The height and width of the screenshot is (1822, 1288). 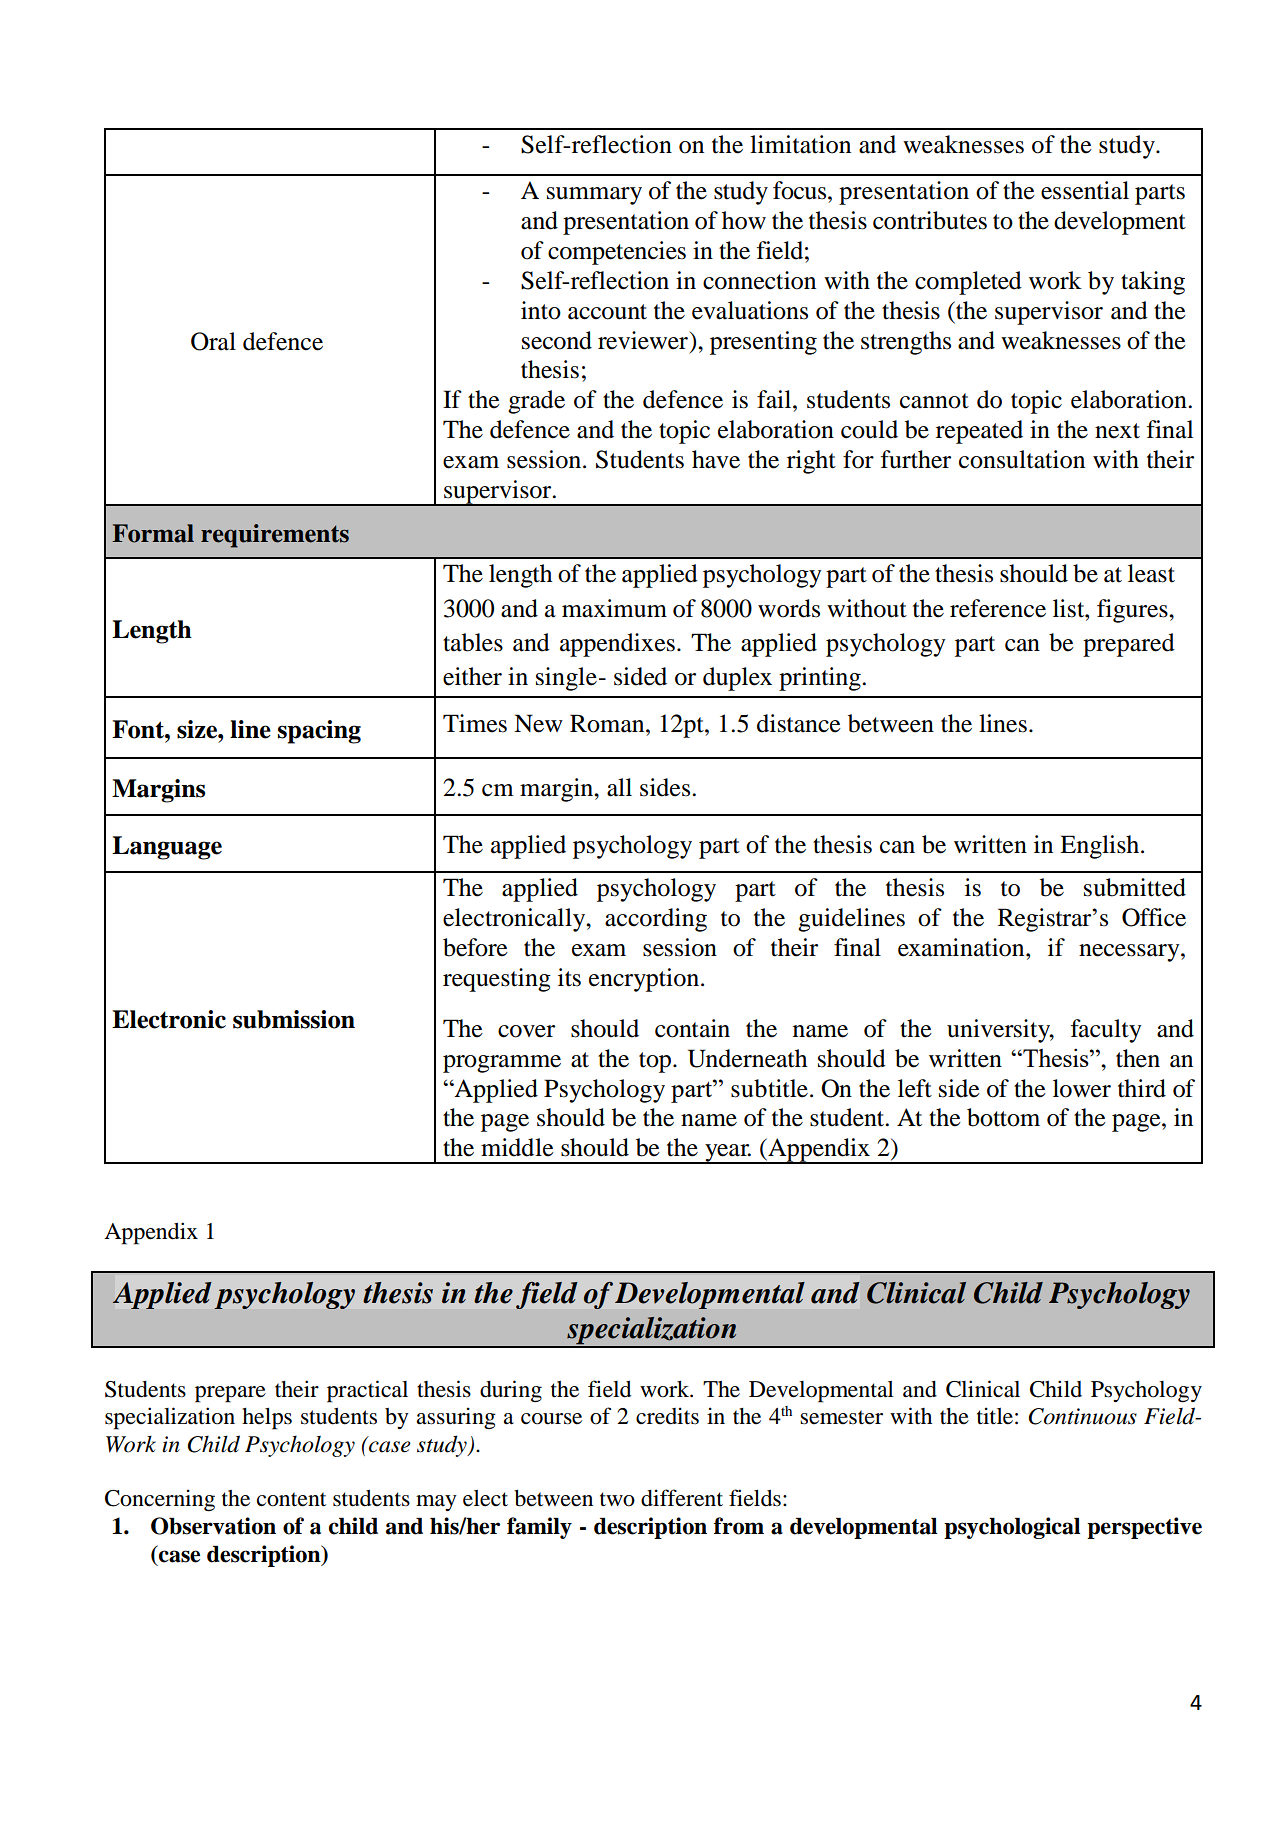 I want to click on essential, so click(x=1085, y=190).
